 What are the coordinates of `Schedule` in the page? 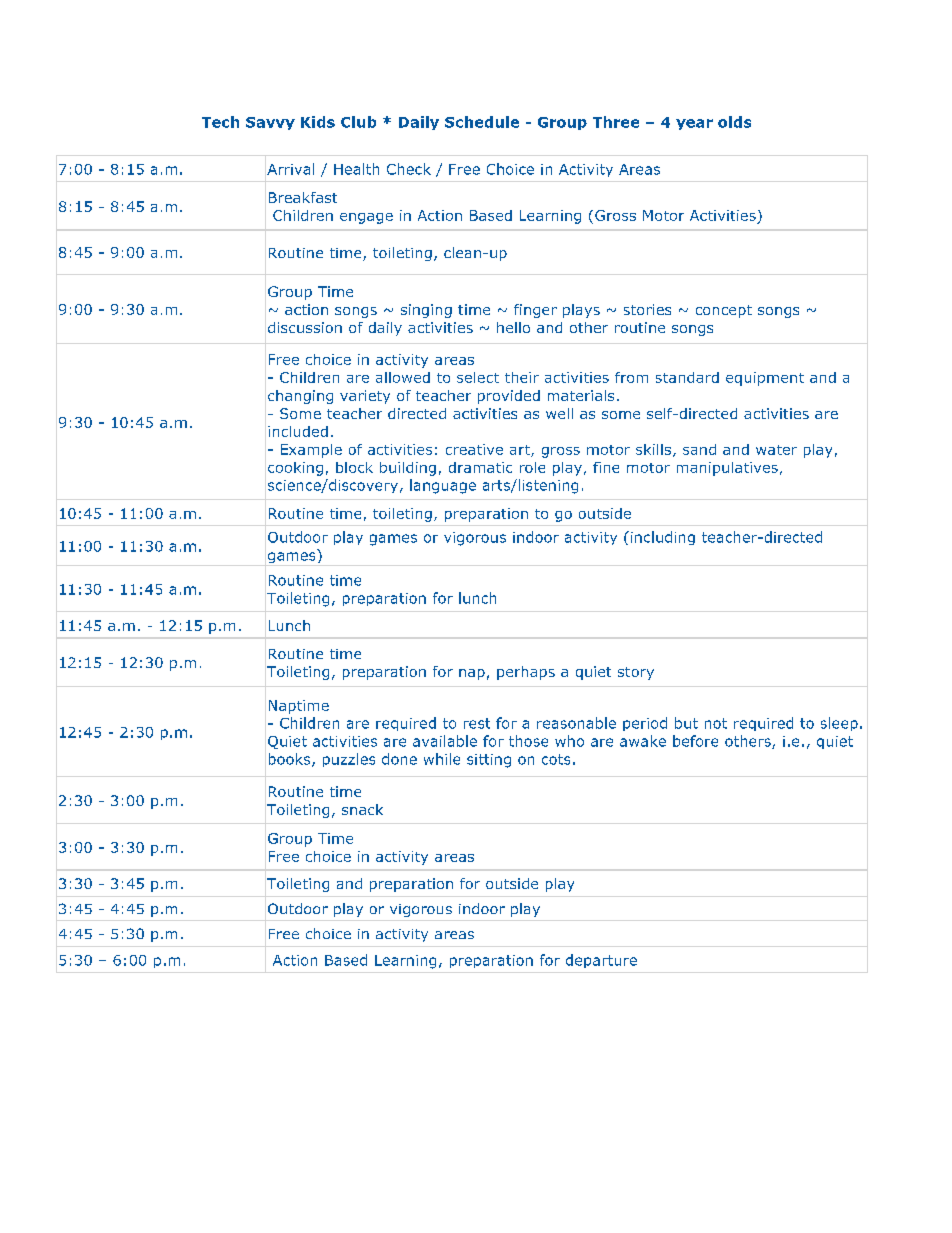 It's located at (482, 122).
